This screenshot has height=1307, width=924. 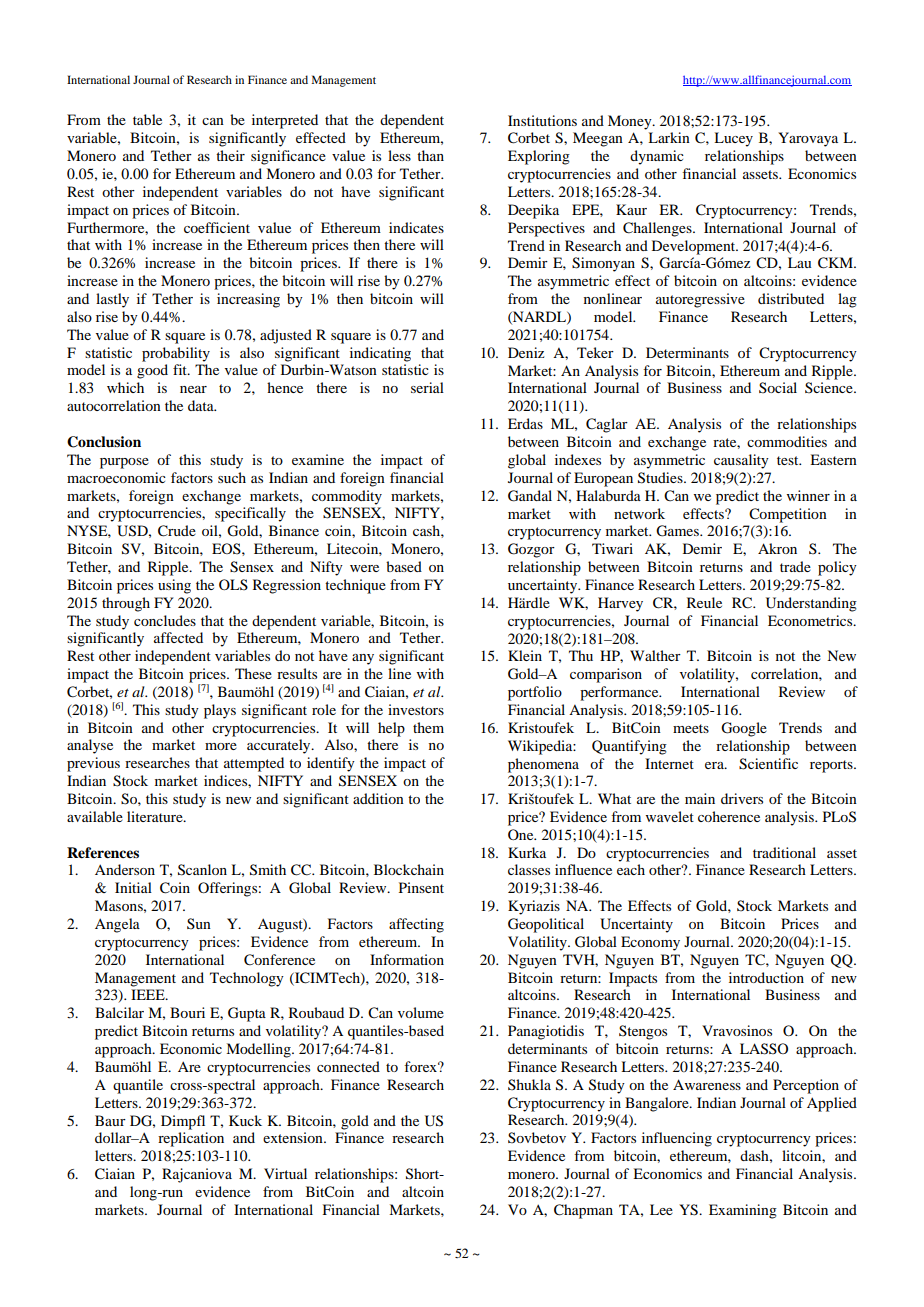 I want to click on their, so click(x=230, y=155).
